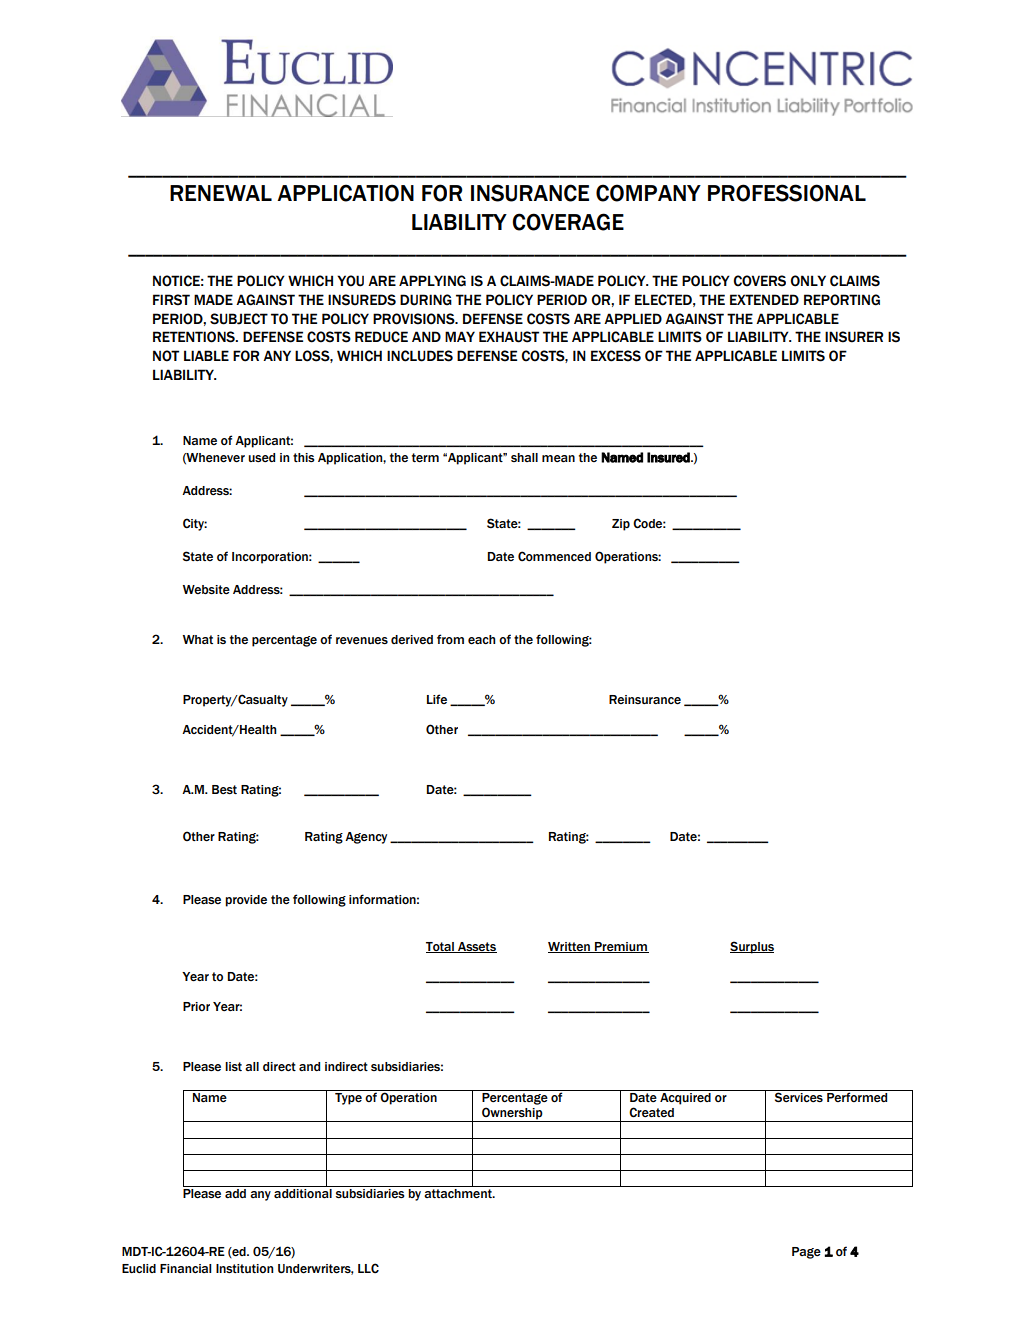 The height and width of the screenshot is (1339, 1035). Describe the element at coordinates (437, 699) in the screenshot. I see `Life` at that location.
